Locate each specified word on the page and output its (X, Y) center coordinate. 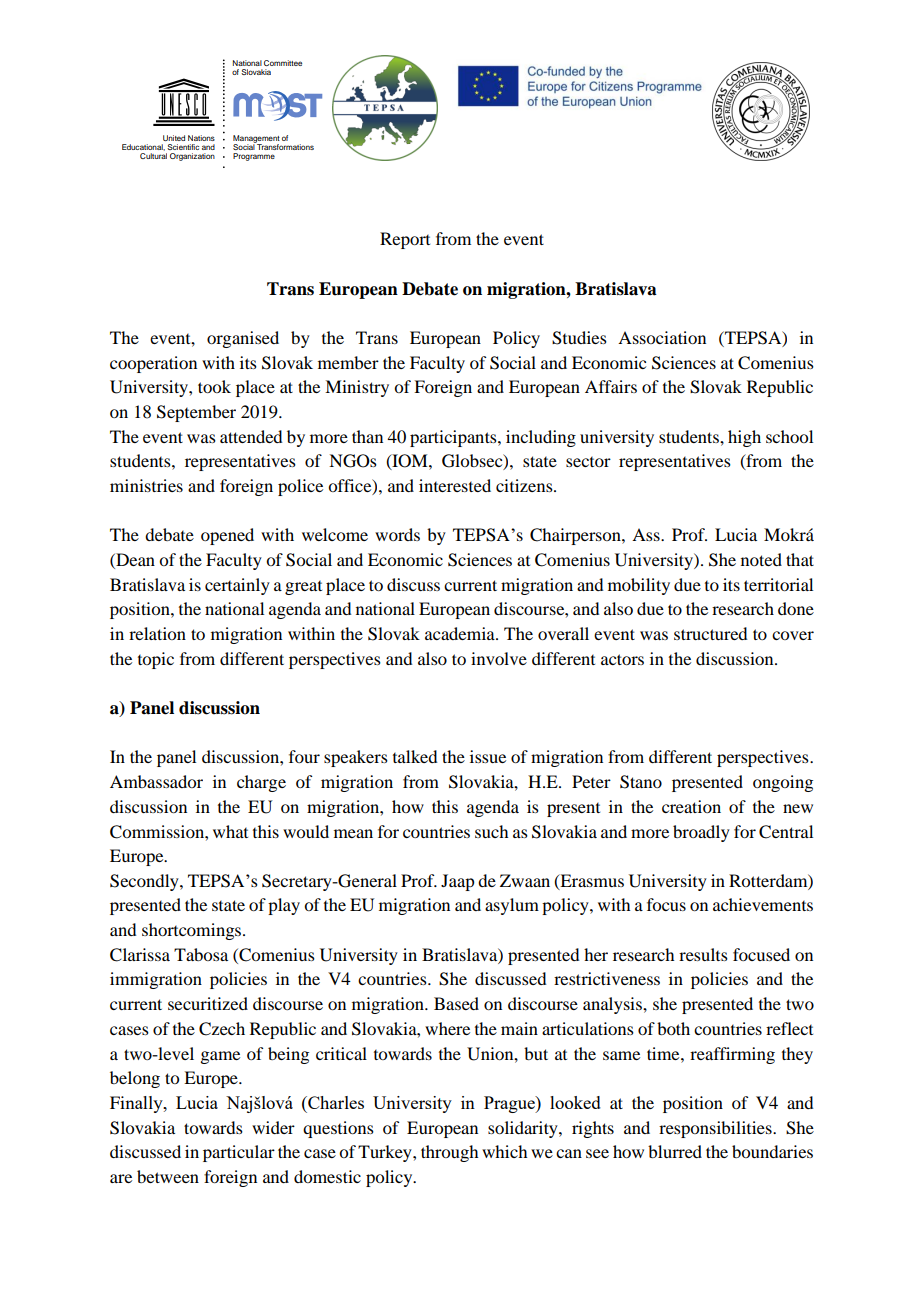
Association (662, 337)
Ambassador (156, 781)
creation (691, 806)
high (744, 438)
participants (454, 438)
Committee (283, 63)
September (196, 413)
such (491, 831)
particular (239, 1153)
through (449, 1153)
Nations (201, 138)
